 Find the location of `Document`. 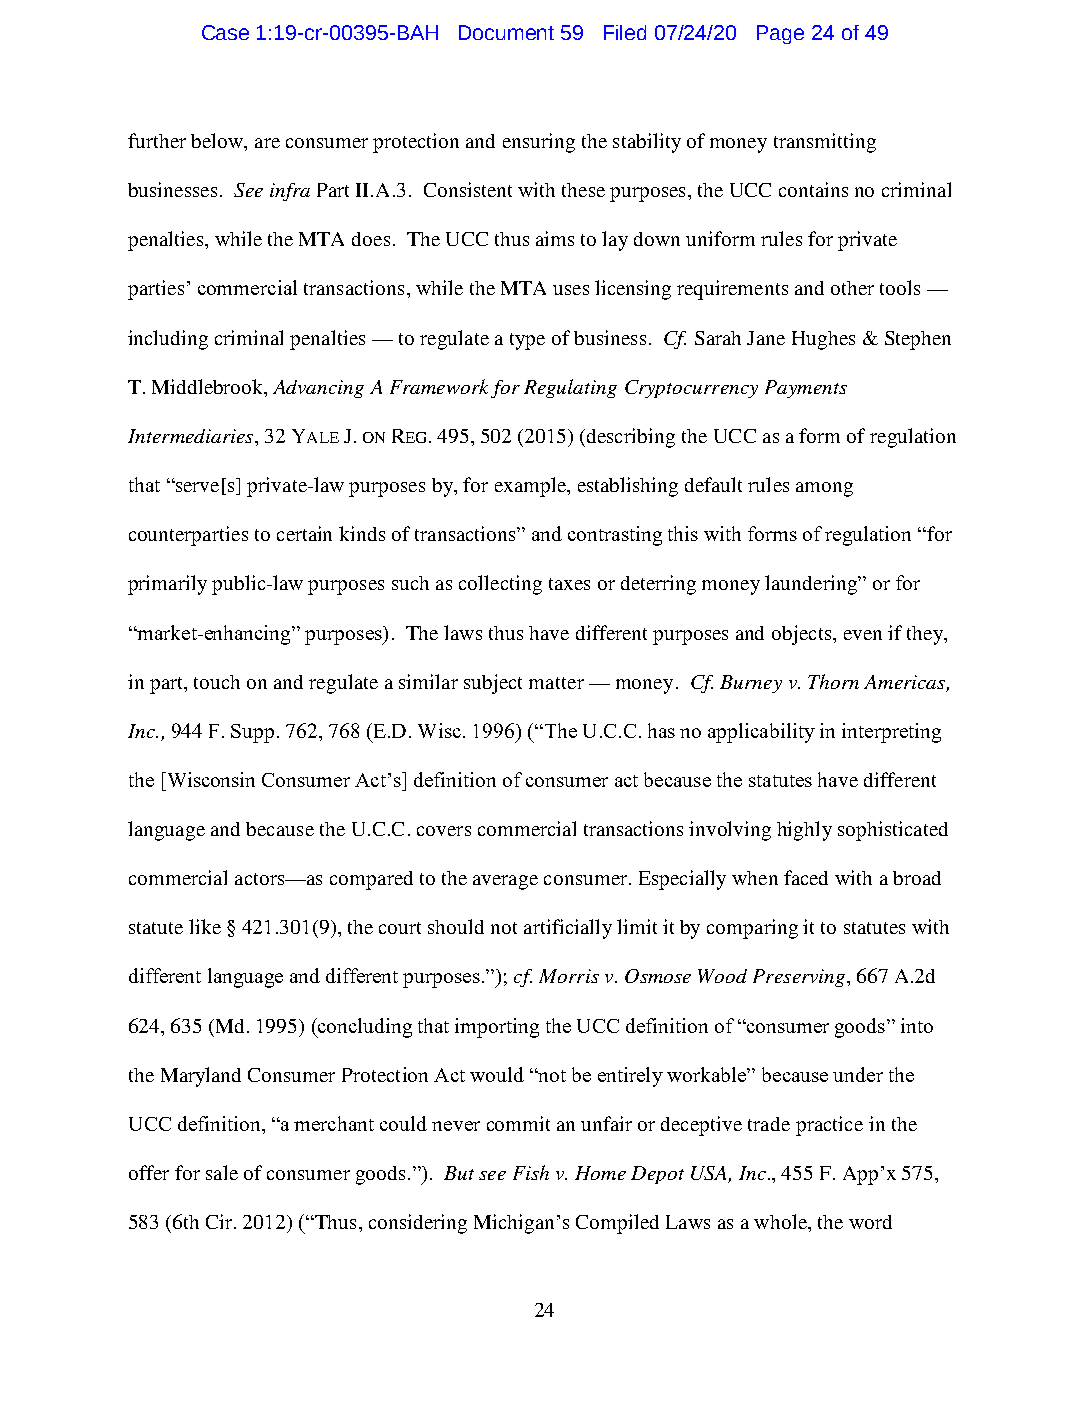

Document is located at coordinates (506, 32).
